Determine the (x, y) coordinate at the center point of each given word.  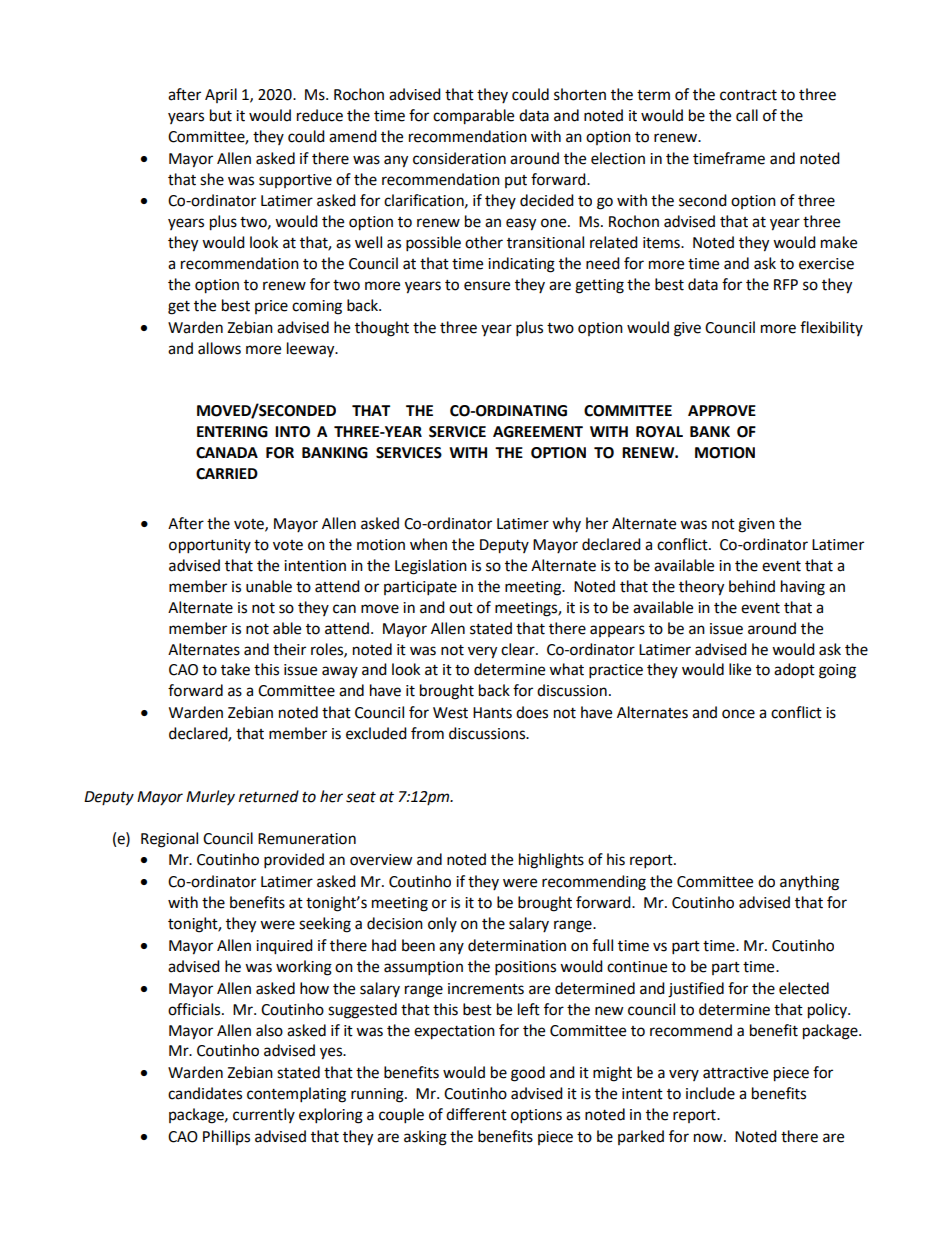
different (476, 1114)
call (747, 115)
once (738, 714)
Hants (492, 713)
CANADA (227, 453)
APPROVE (722, 411)
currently (264, 1115)
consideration (459, 158)
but (221, 115)
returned (269, 796)
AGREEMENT (538, 432)
